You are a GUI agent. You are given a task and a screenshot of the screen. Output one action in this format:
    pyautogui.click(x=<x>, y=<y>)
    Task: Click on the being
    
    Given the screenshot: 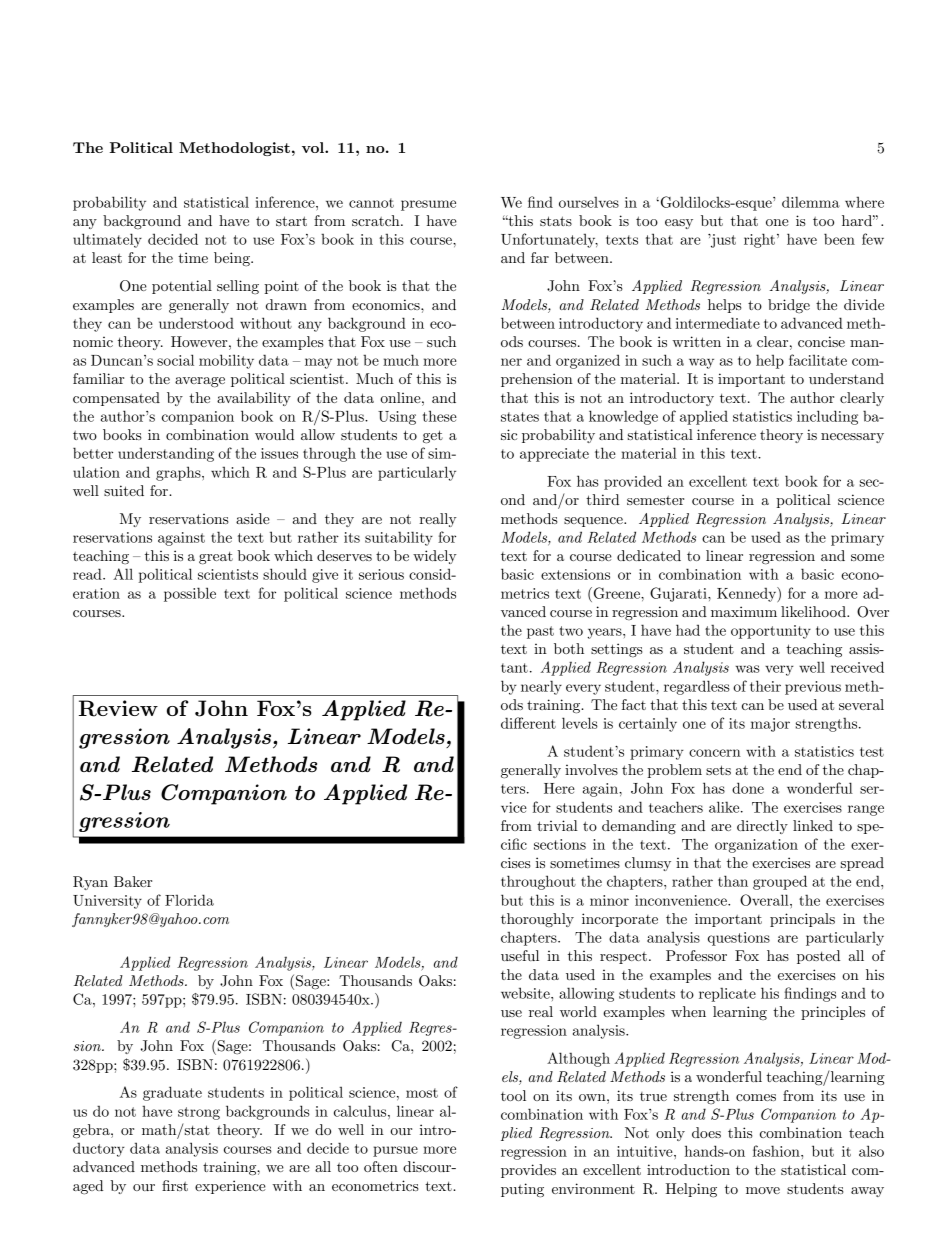 What is the action you would take?
    pyautogui.click(x=233, y=259)
